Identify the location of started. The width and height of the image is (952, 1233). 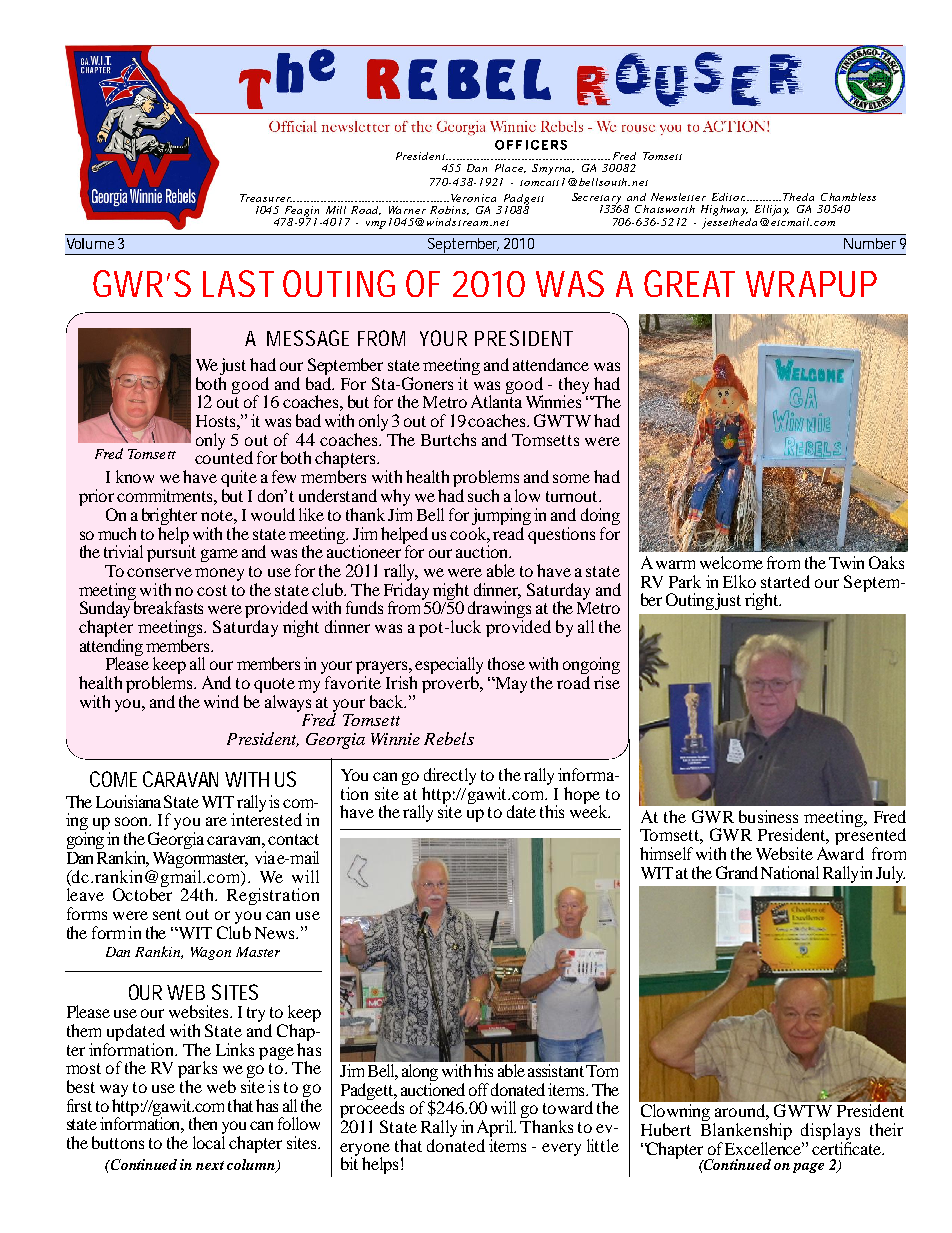
(785, 581).
